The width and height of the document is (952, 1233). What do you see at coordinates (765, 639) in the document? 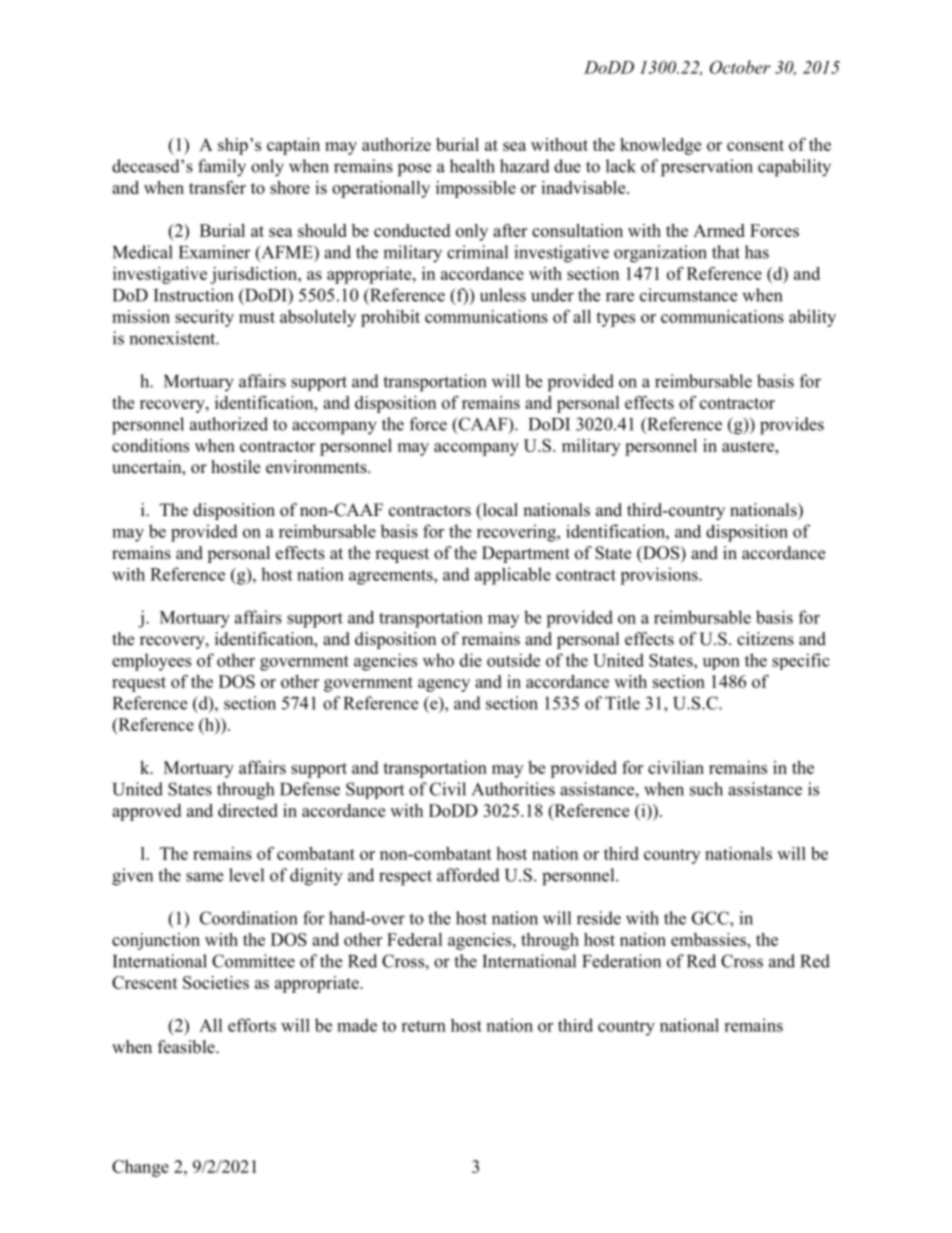
I see `citizens` at bounding box center [765, 639].
